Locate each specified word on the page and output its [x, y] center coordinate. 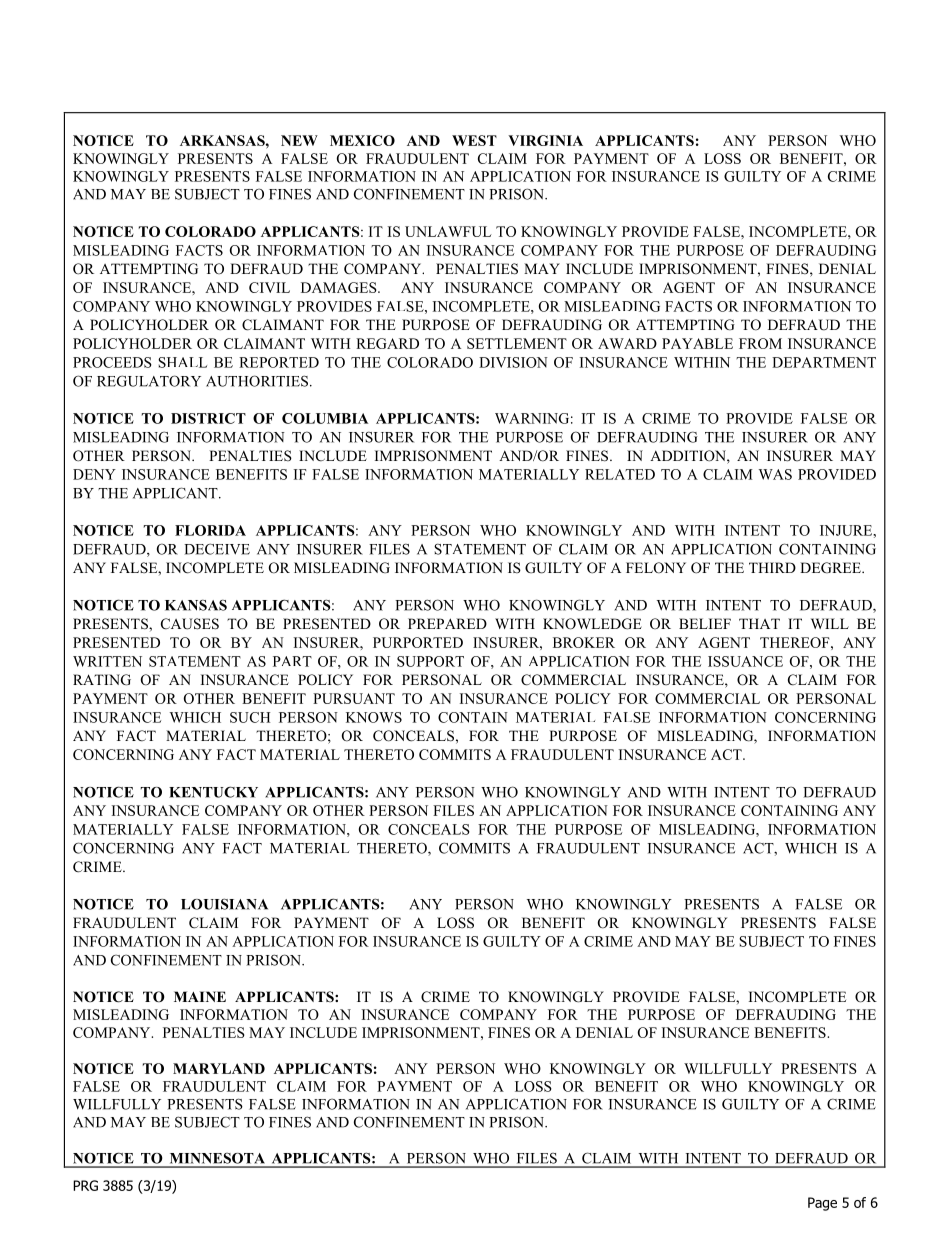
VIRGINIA [545, 140]
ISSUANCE [745, 661]
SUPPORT [430, 661]
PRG [85, 1185]
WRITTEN [107, 661]
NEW [299, 140]
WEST [474, 140]
